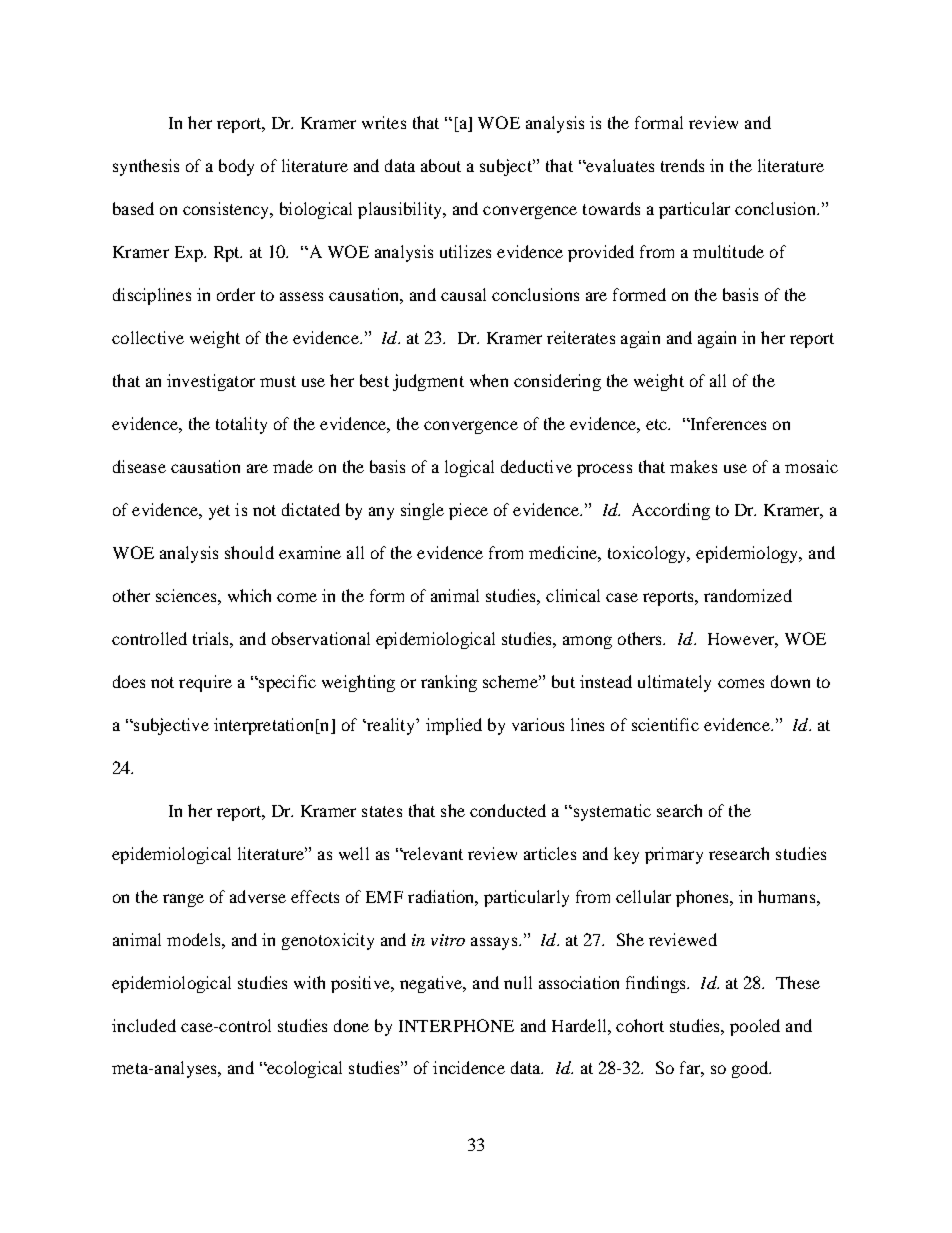  Describe the element at coordinates (236, 167) in the screenshot. I see `body` at that location.
